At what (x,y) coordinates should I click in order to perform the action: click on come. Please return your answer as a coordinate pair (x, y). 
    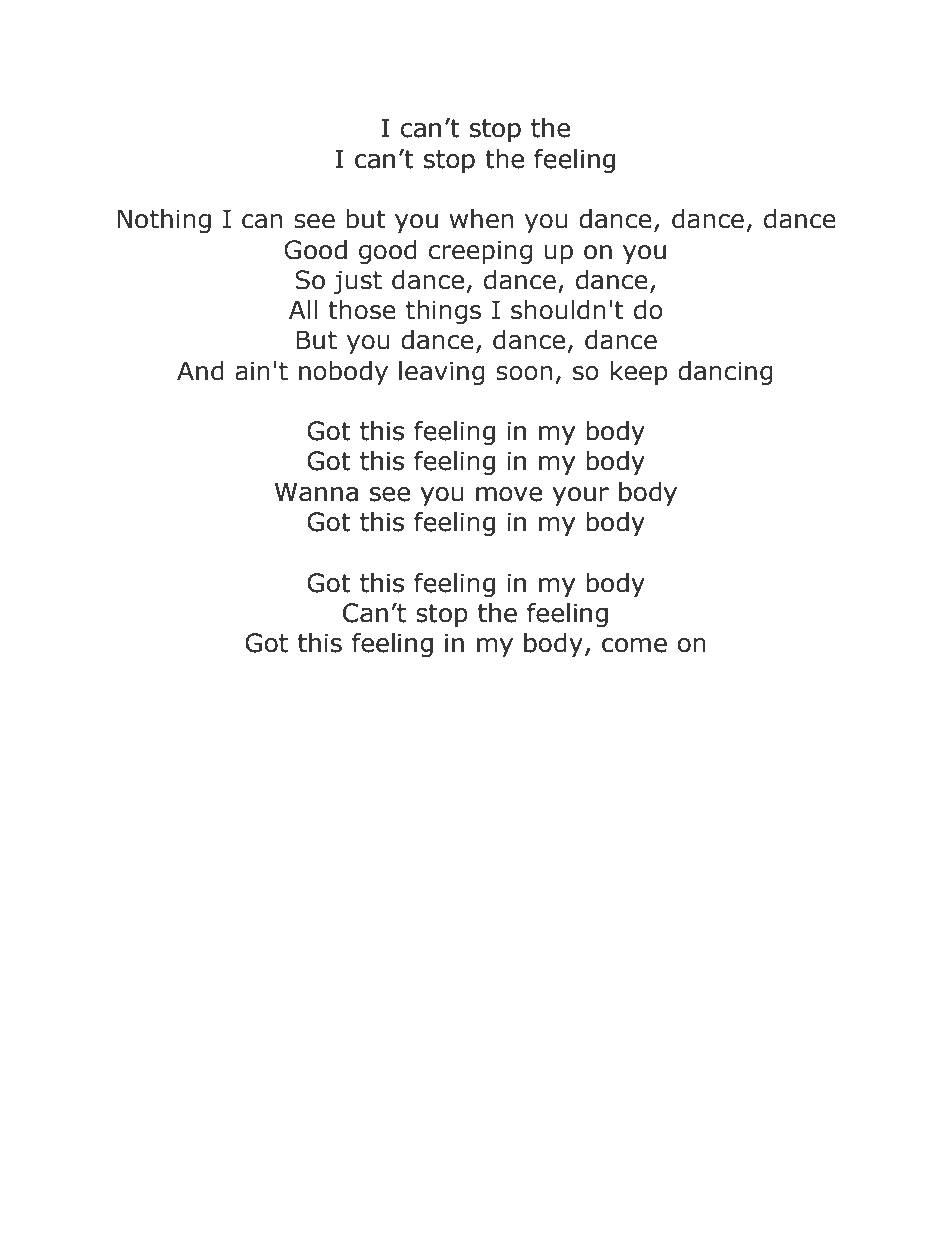
    Looking at the image, I should click on (634, 645).
